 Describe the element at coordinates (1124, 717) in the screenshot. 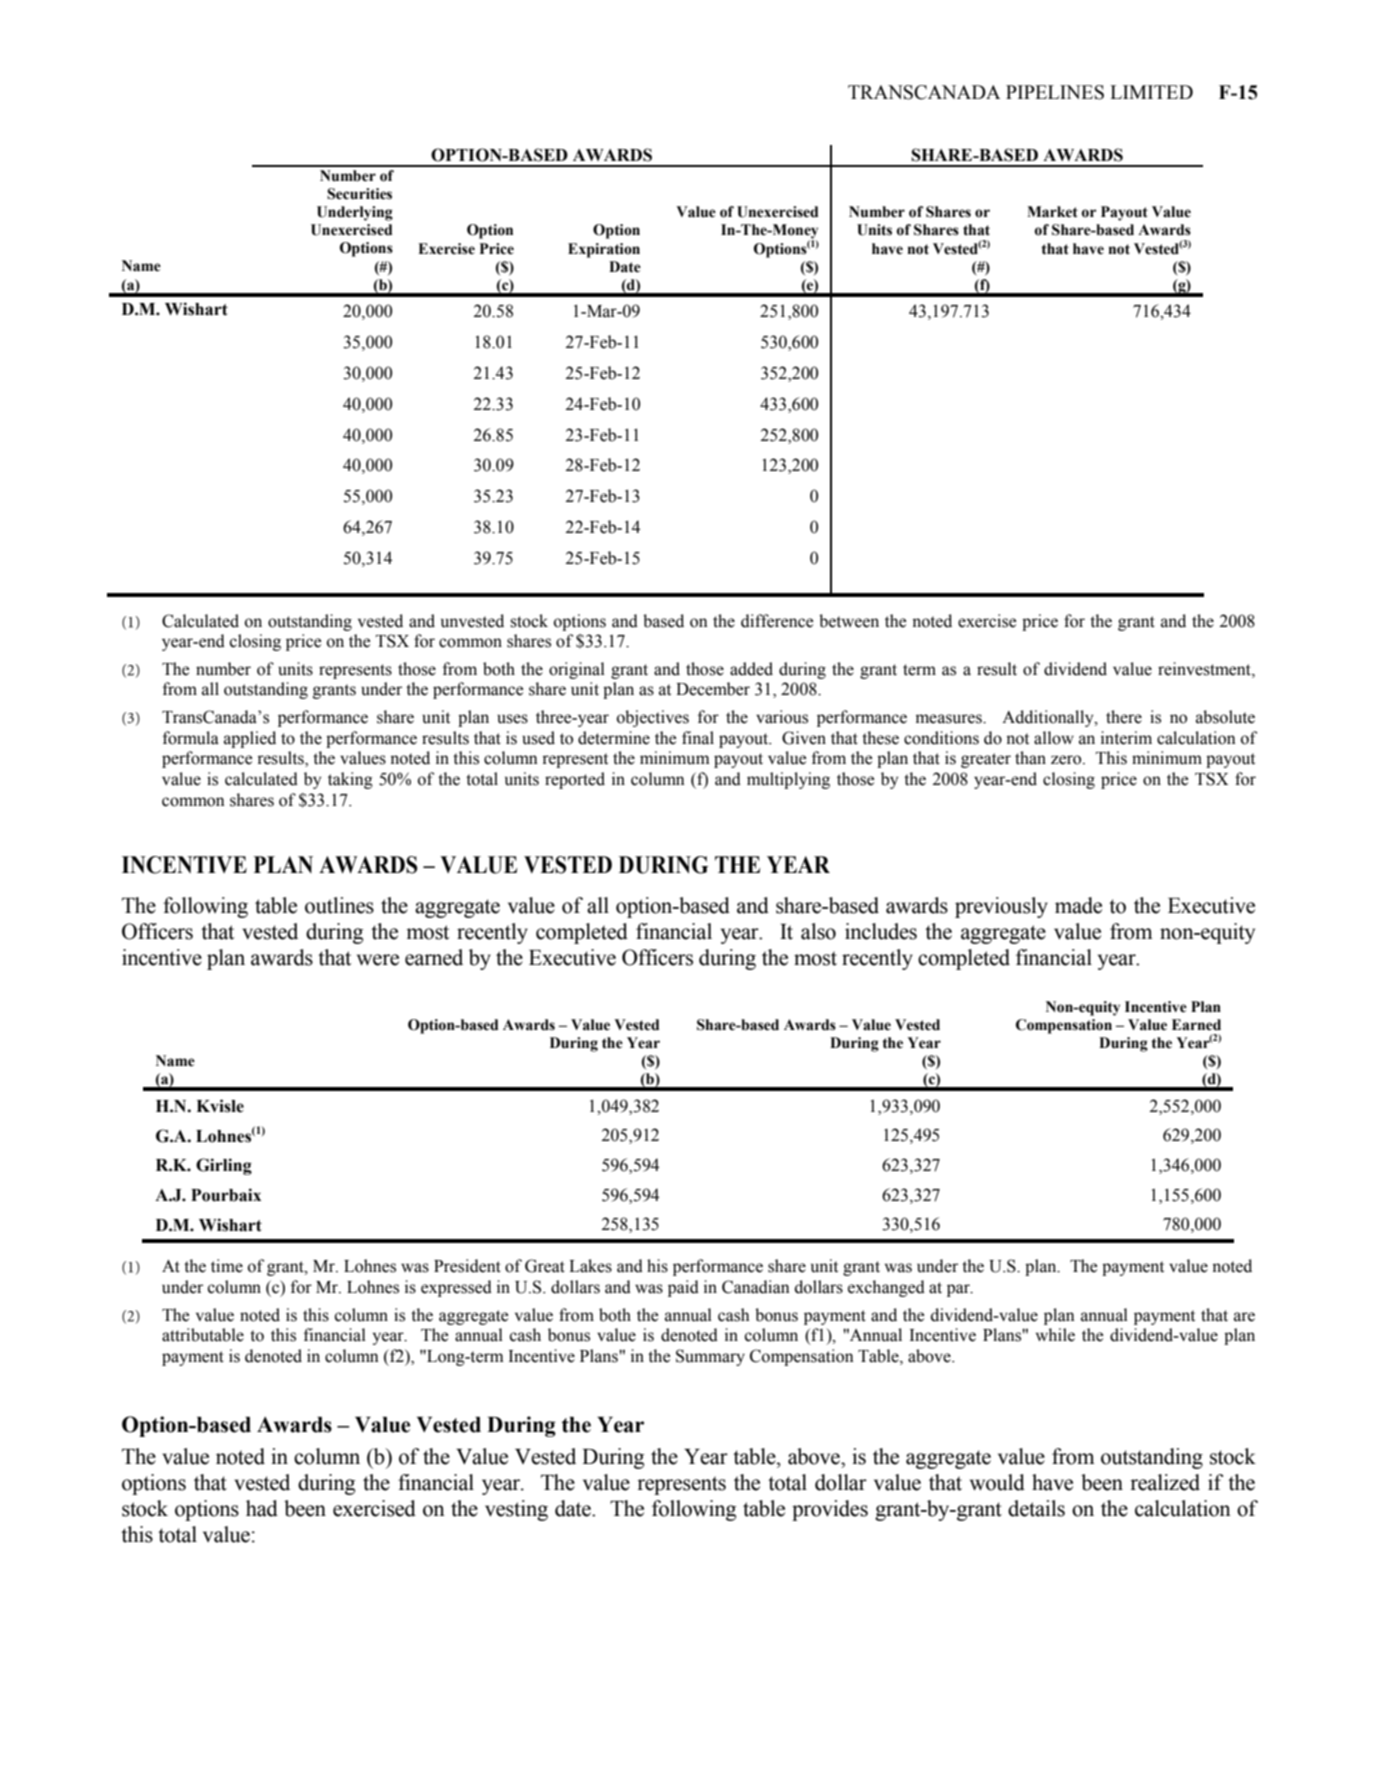

I see `there` at that location.
